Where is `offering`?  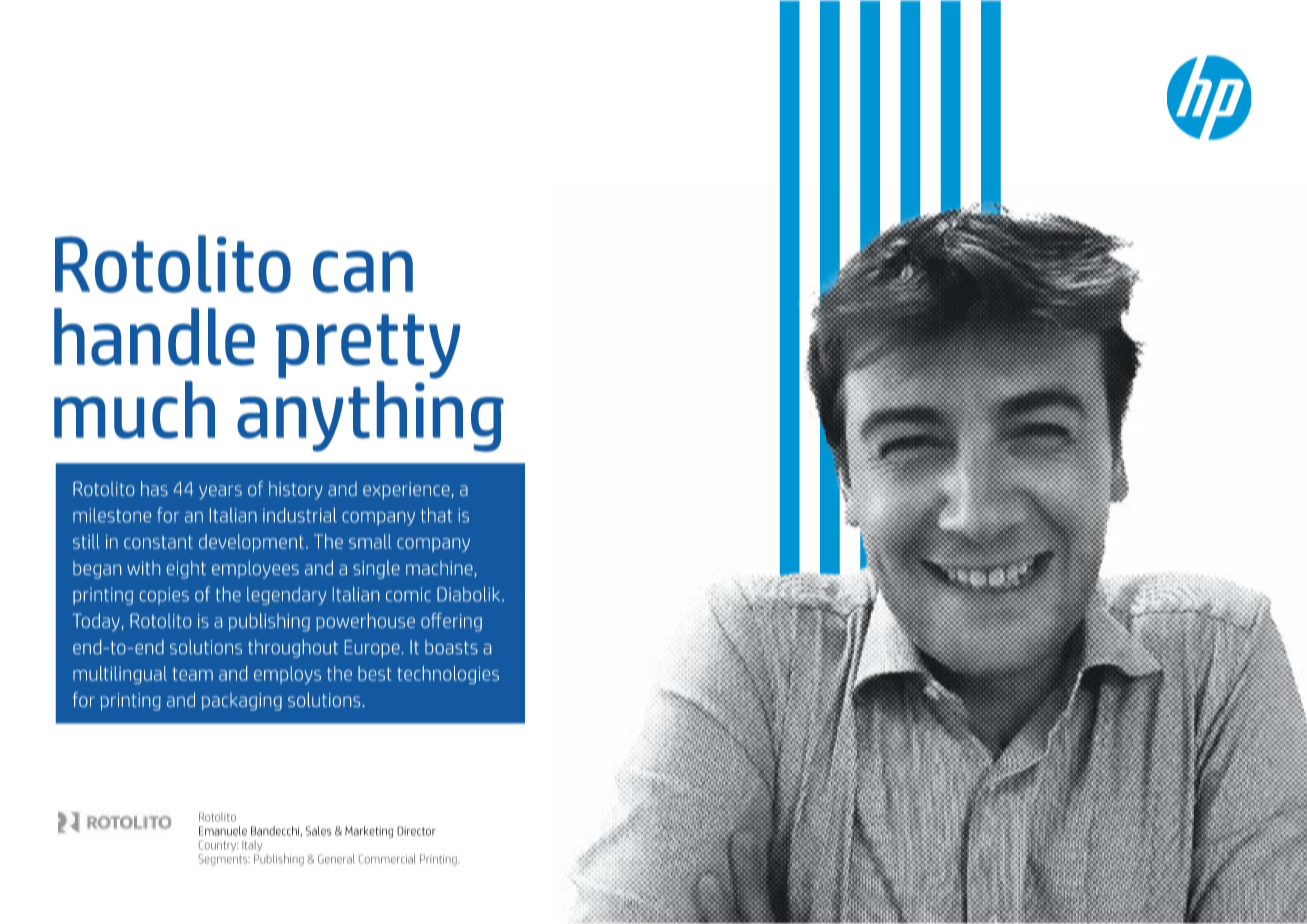 offering is located at coordinates (451, 622).
